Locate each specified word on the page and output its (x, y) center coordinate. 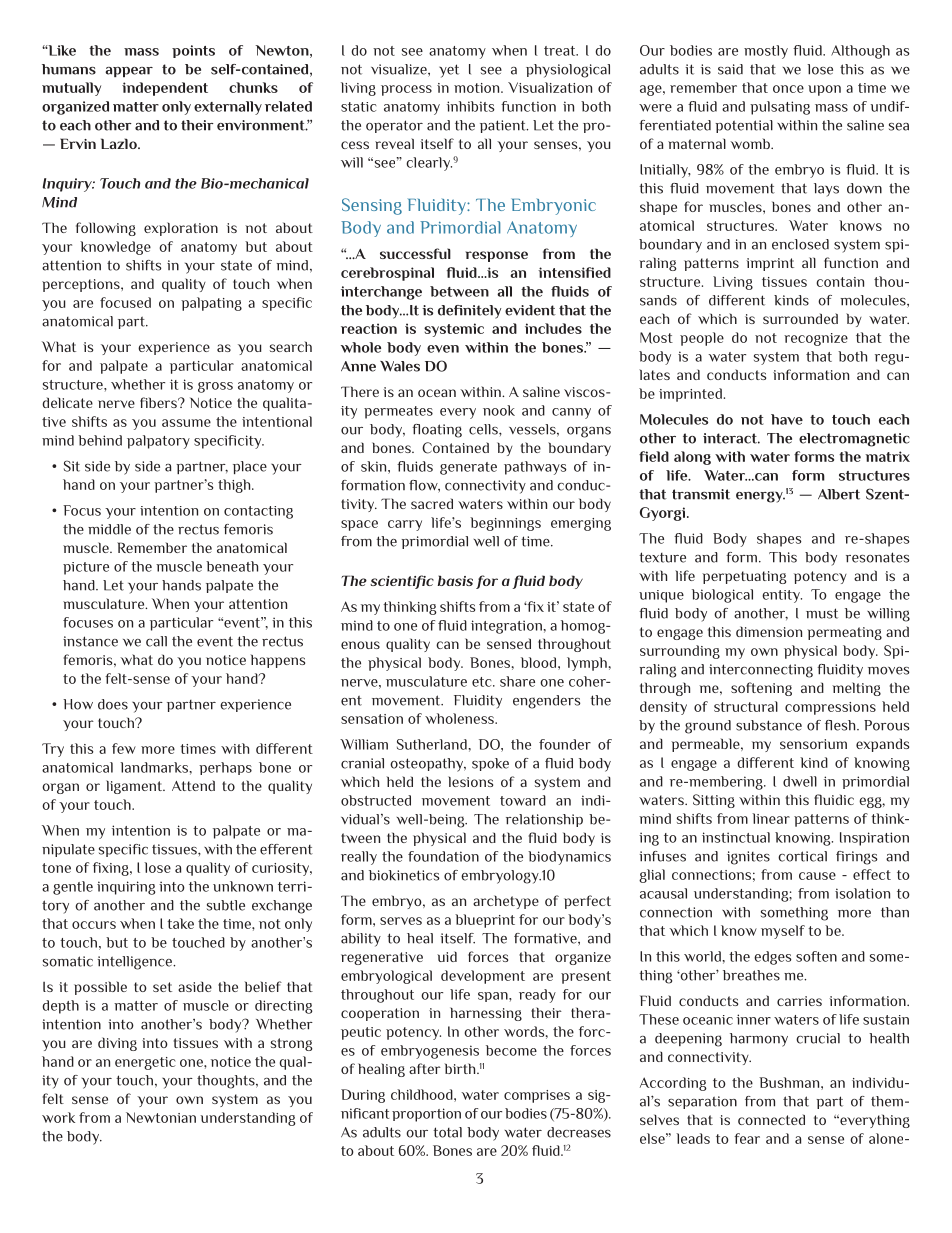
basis (455, 580)
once (788, 89)
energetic (145, 1063)
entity (782, 596)
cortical (802, 856)
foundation (443, 856)
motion (478, 88)
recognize (816, 339)
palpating (211, 304)
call (156, 641)
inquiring (126, 888)
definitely (469, 312)
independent (165, 89)
